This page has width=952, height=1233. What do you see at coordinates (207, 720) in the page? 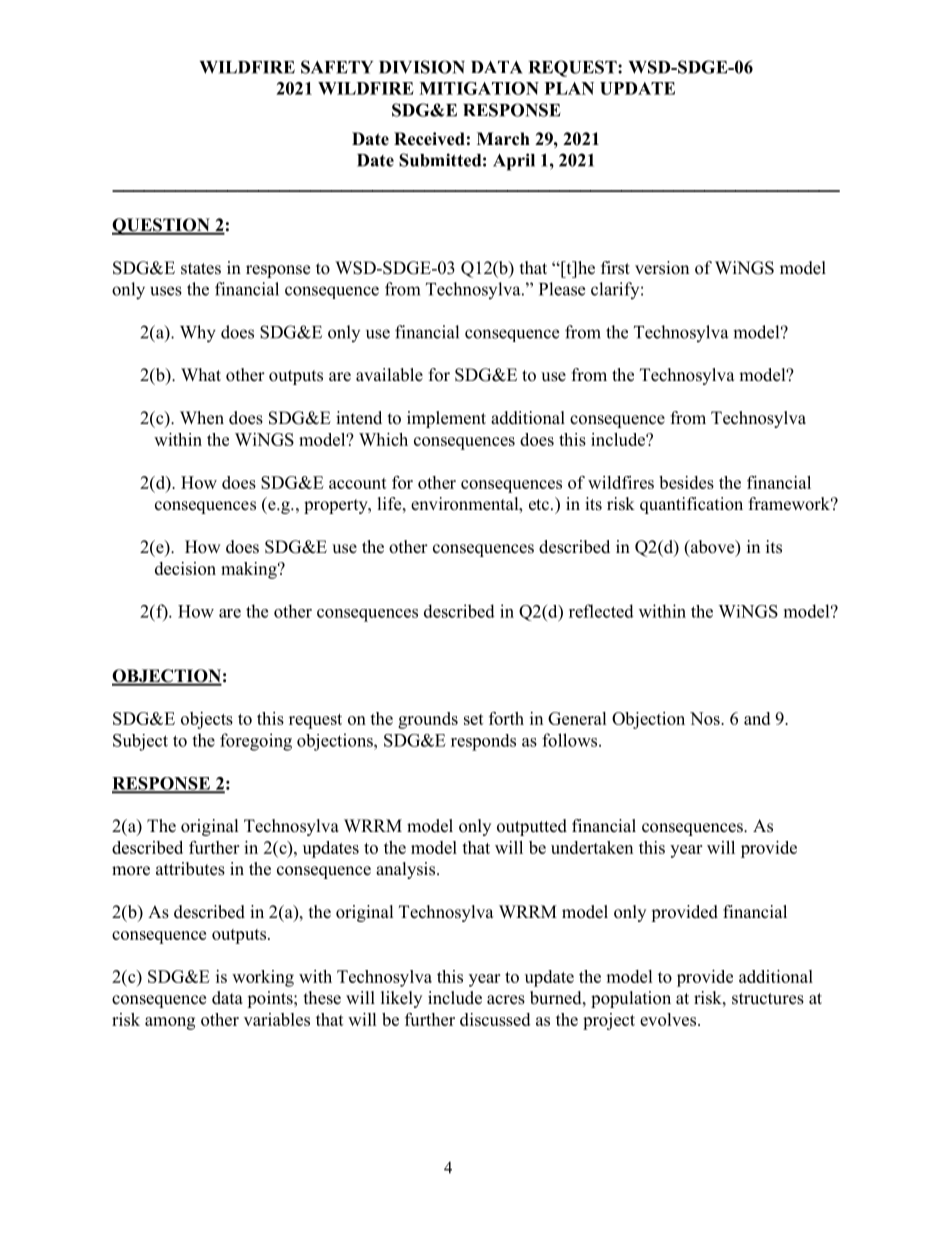
I see `objects` at bounding box center [207, 720].
